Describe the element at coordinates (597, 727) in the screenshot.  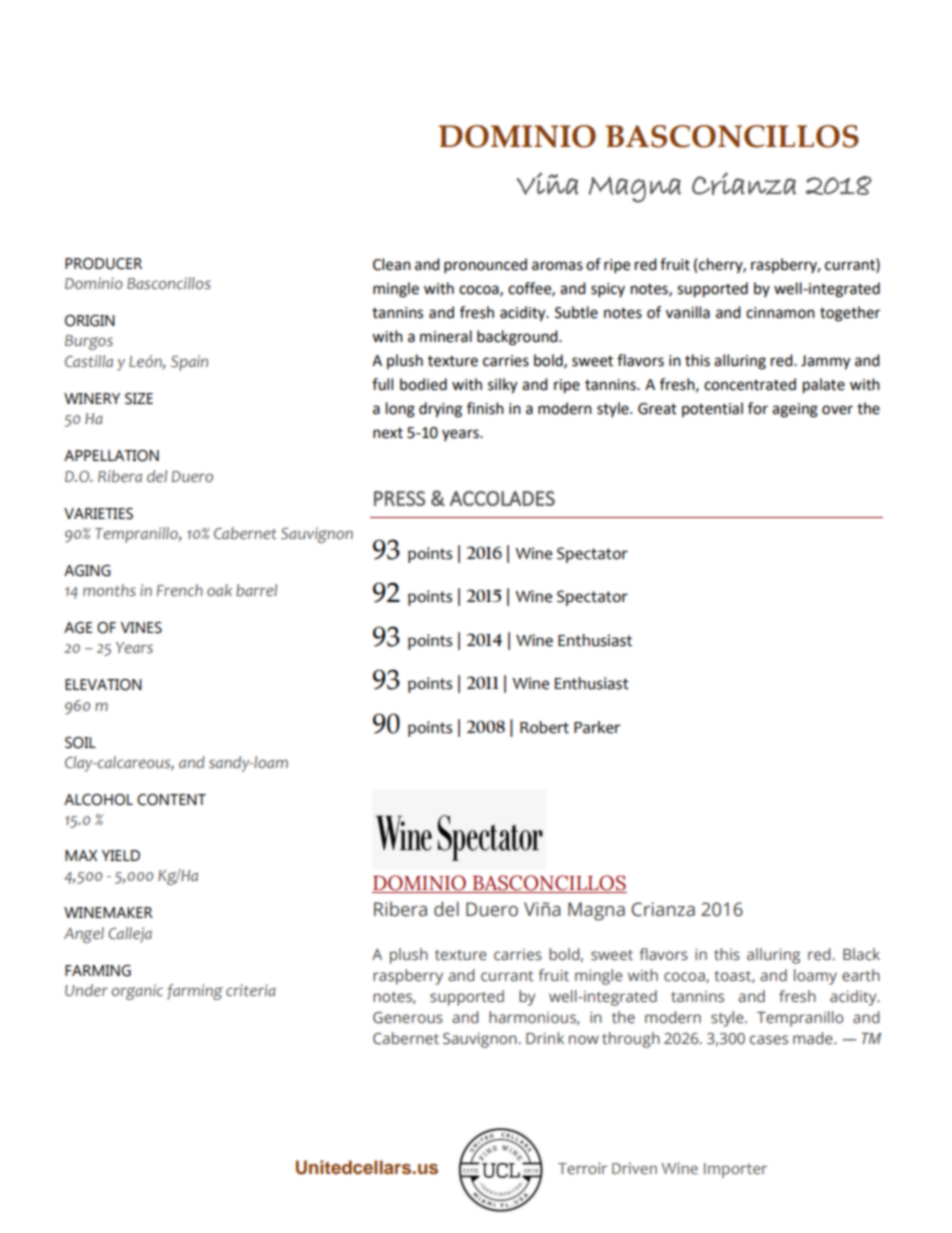
I see `Parker` at that location.
